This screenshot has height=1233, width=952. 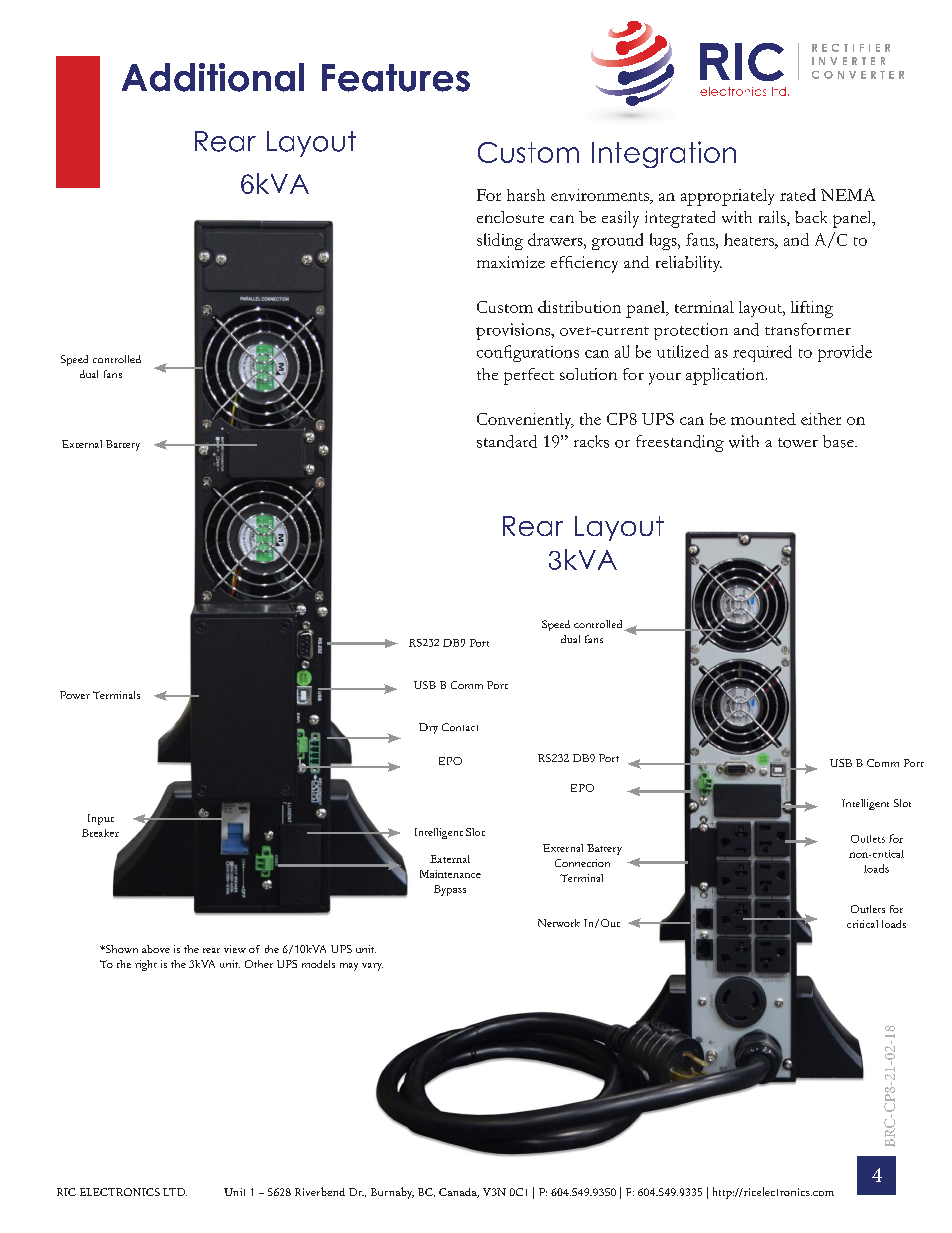 I want to click on Network, so click(x=559, y=923).
